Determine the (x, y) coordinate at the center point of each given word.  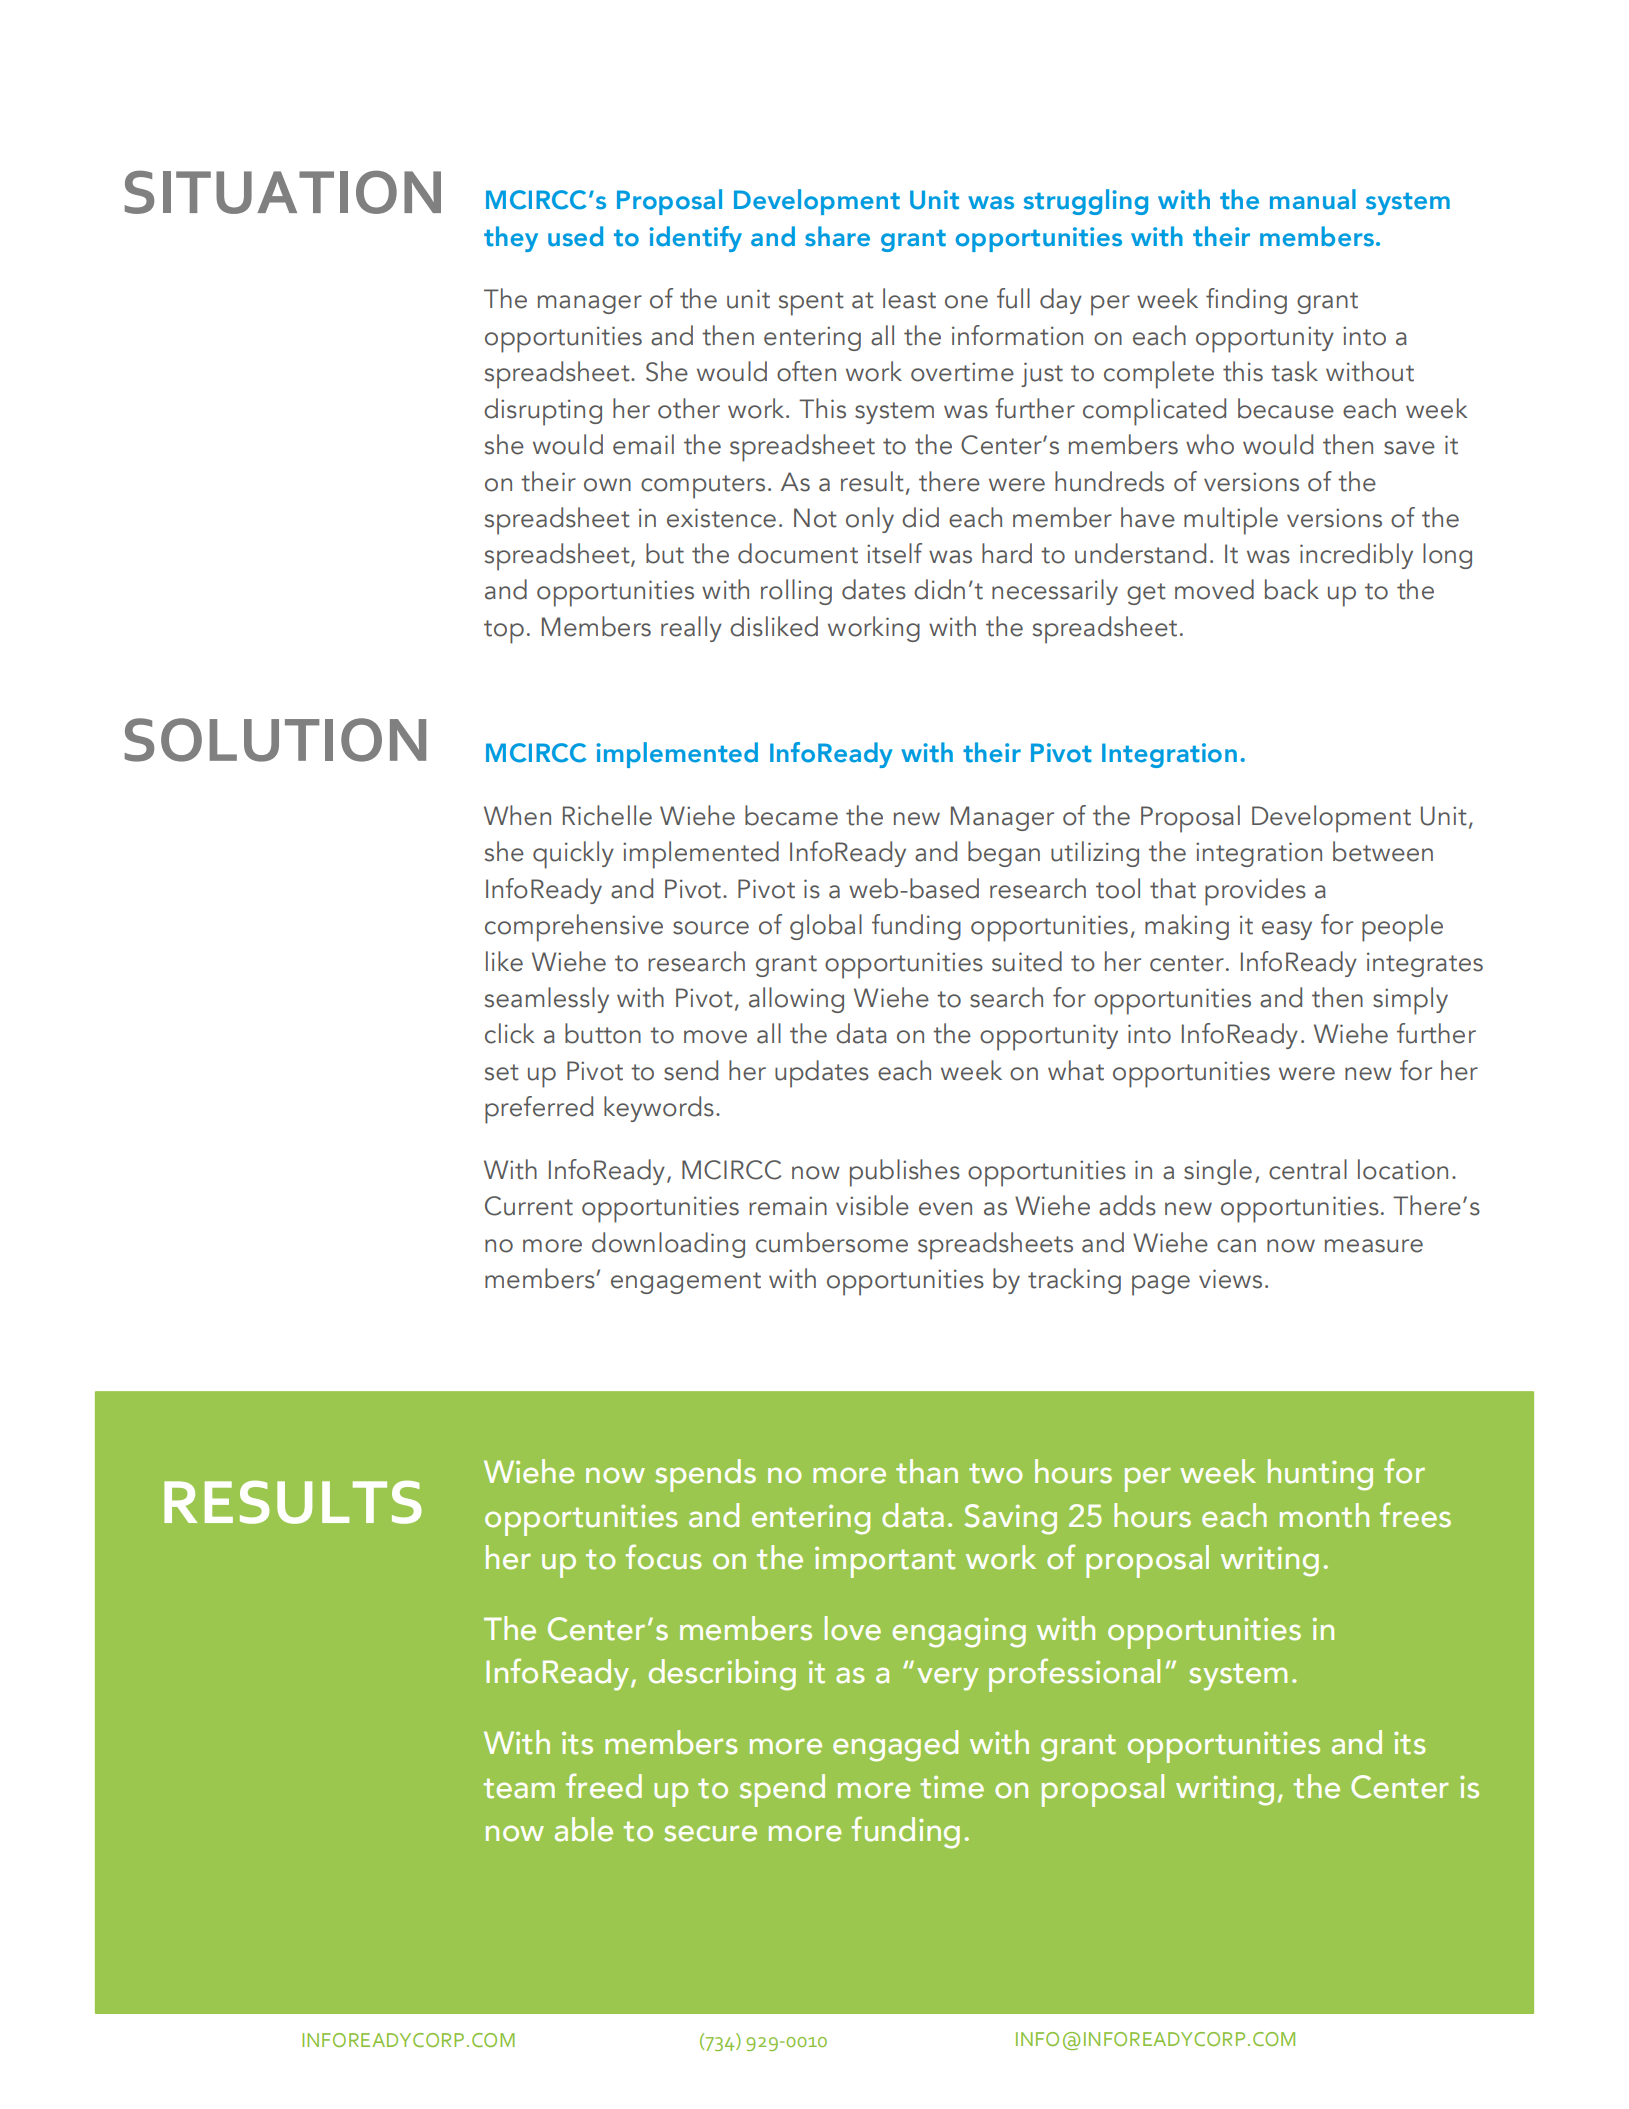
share (837, 236)
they (511, 239)
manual (1313, 199)
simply (1410, 1001)
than (927, 1471)
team (519, 1788)
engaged (895, 1746)
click (509, 1033)
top (504, 632)
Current (529, 1206)
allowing (796, 1000)
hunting (1320, 1475)
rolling (796, 592)
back (1292, 589)
